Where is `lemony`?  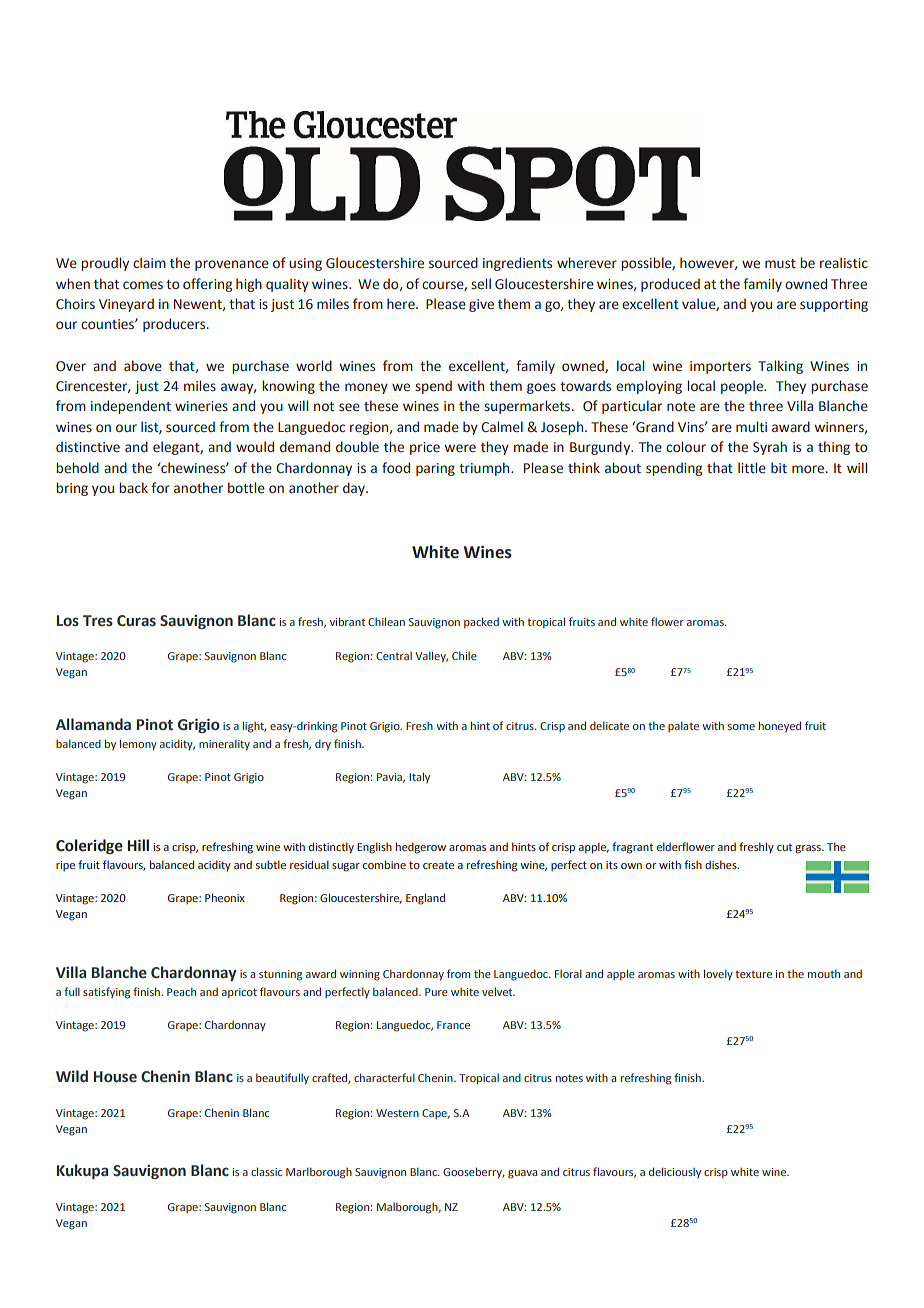 lemony is located at coordinates (138, 744).
